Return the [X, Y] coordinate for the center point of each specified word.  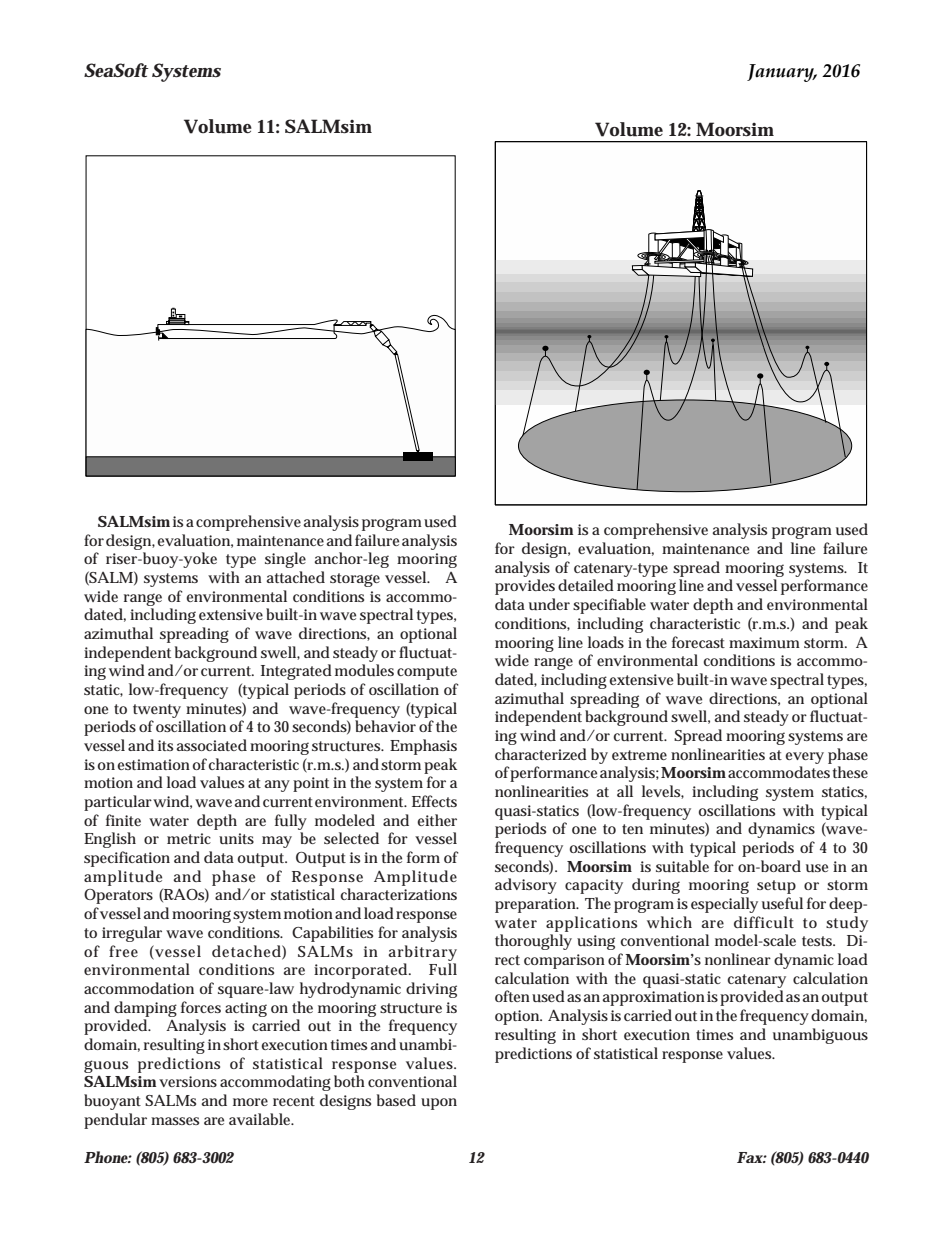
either [437, 820]
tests [818, 941]
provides [525, 587]
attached [295, 577]
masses [175, 1121]
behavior [385, 726]
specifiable [609, 606]
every [804, 758]
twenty [157, 711]
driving [431, 990]
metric [189, 838]
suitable [682, 866]
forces [201, 1007]
